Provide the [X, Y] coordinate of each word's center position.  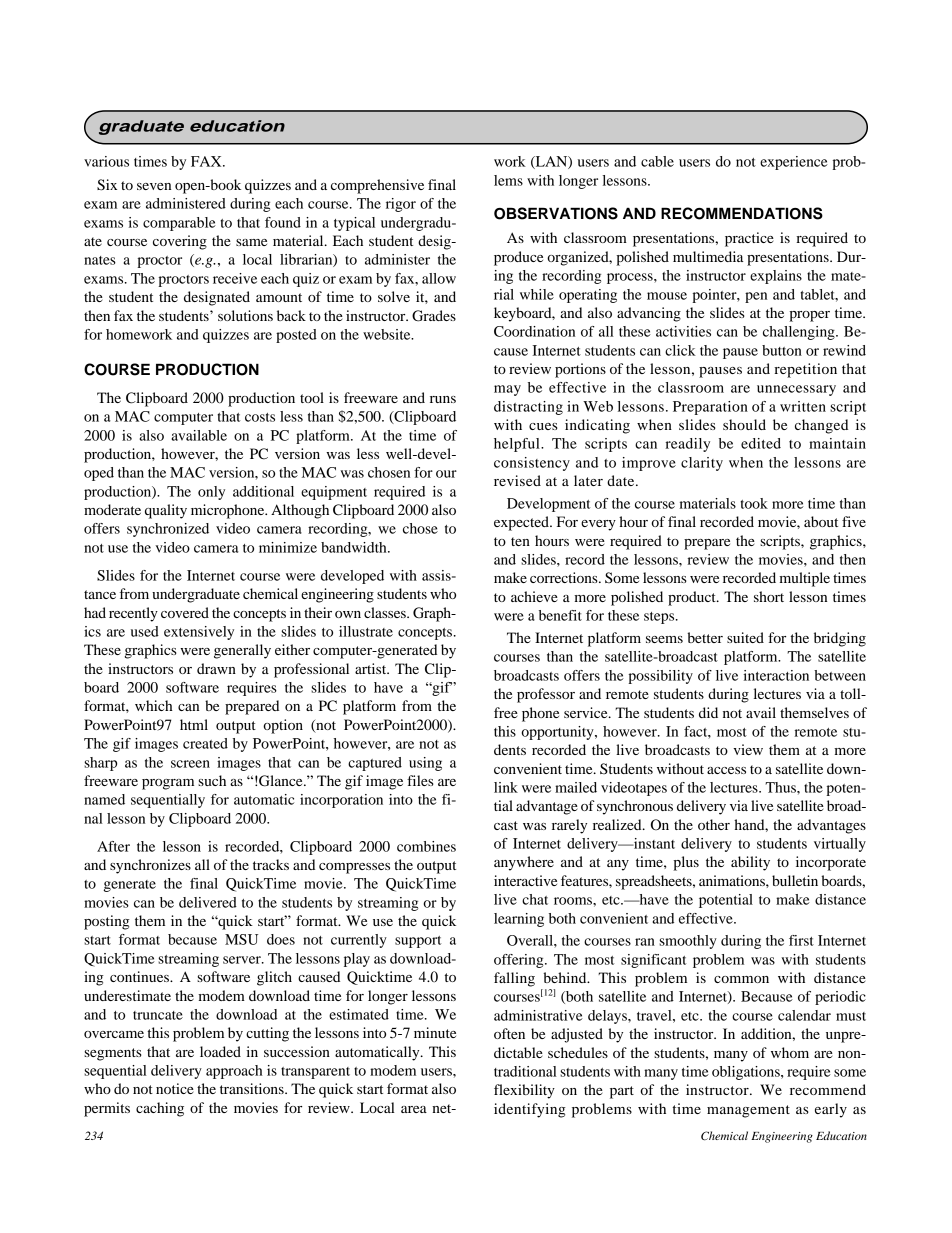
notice [175, 1088]
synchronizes [150, 866]
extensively [199, 633]
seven [154, 186]
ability [750, 863]
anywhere [524, 863]
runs [443, 399]
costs [260, 417]
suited [745, 637]
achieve [534, 596]
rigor [401, 205]
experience [794, 163]
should [744, 424]
